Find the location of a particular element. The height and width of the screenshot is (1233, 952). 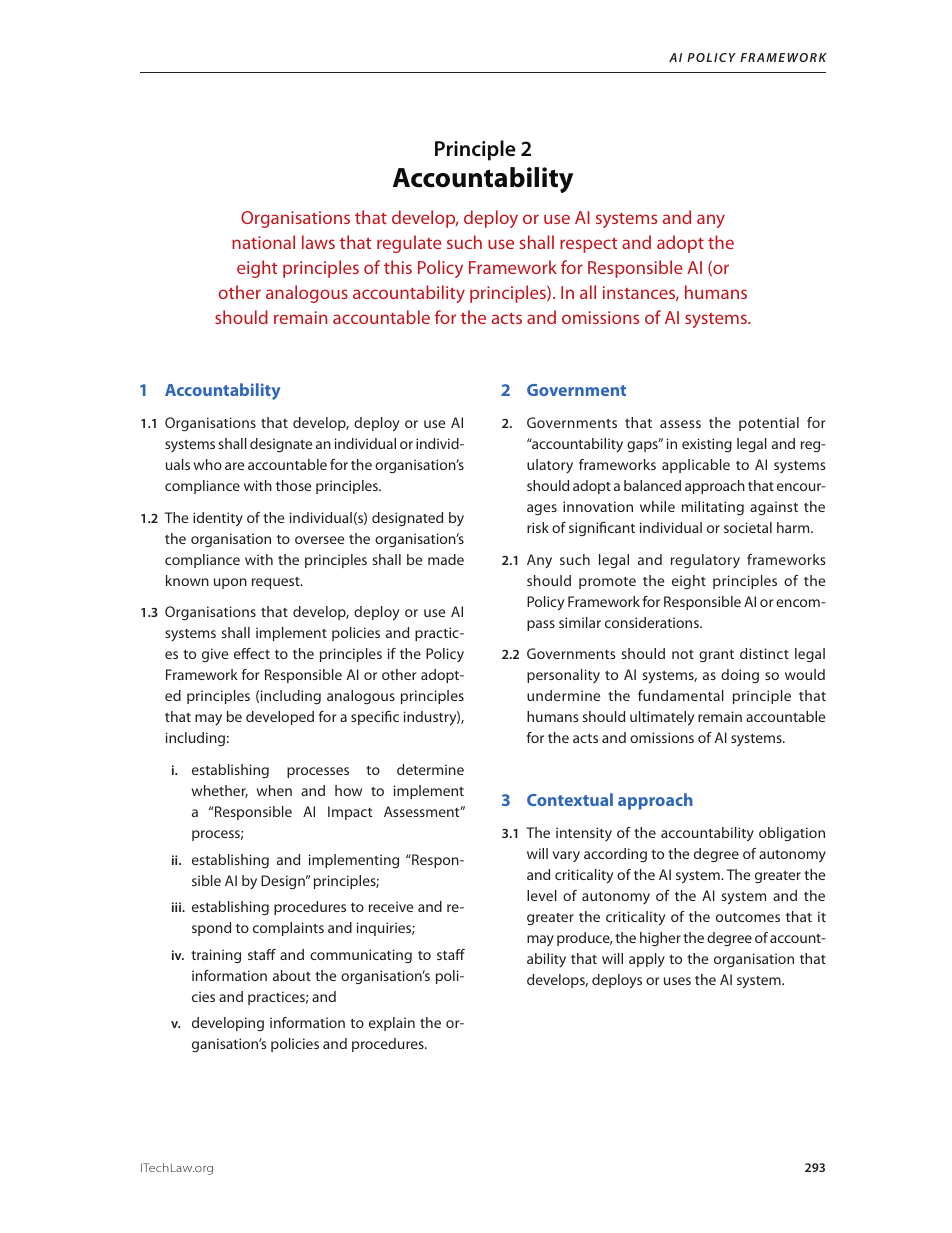

societal is located at coordinates (748, 527).
